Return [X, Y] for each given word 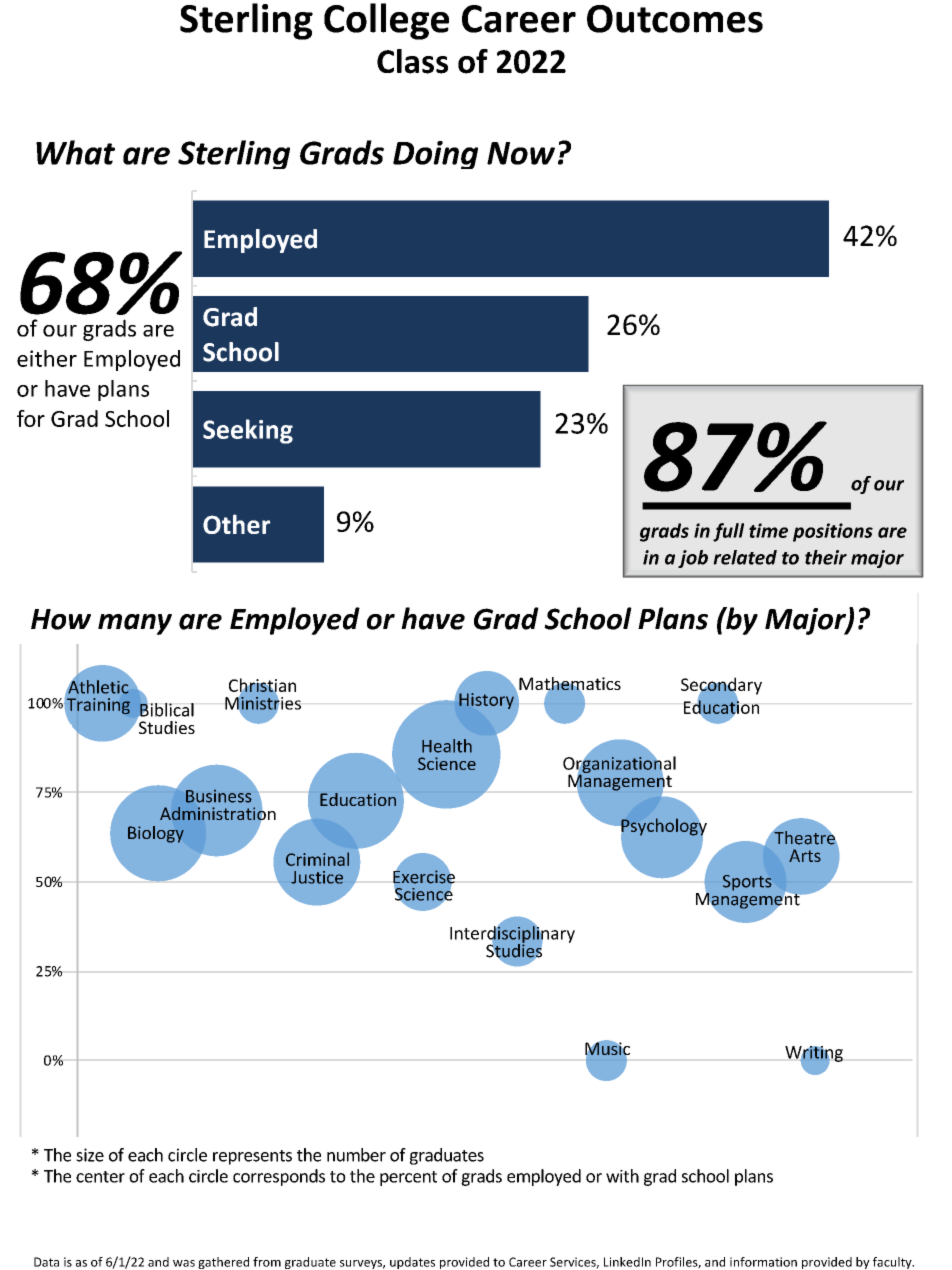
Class [412, 61]
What [75, 152]
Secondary [721, 687]
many [135, 624]
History [486, 701]
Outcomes [675, 19]
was [184, 1263]
